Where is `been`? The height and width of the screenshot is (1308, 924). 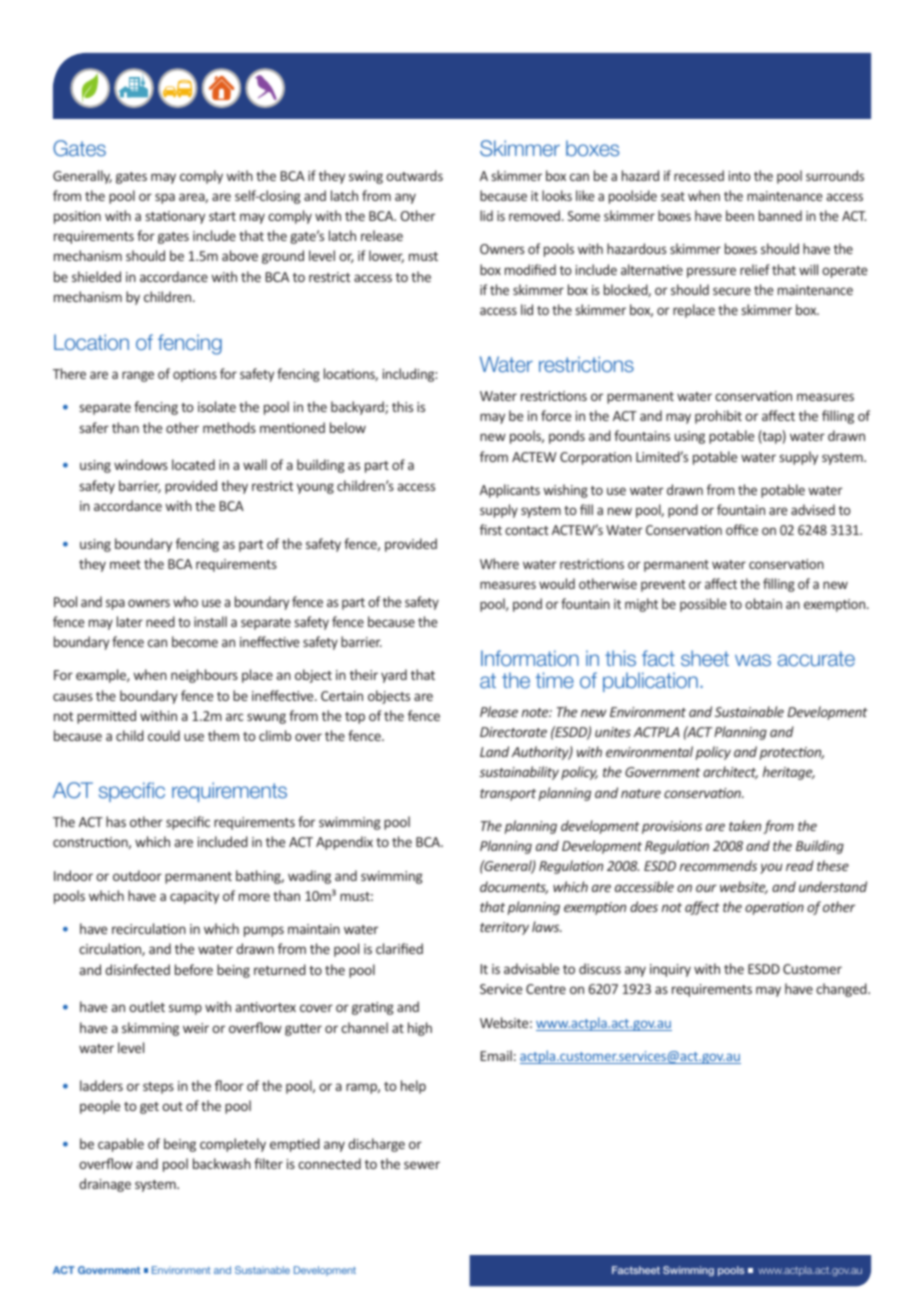 been is located at coordinates (740, 215).
